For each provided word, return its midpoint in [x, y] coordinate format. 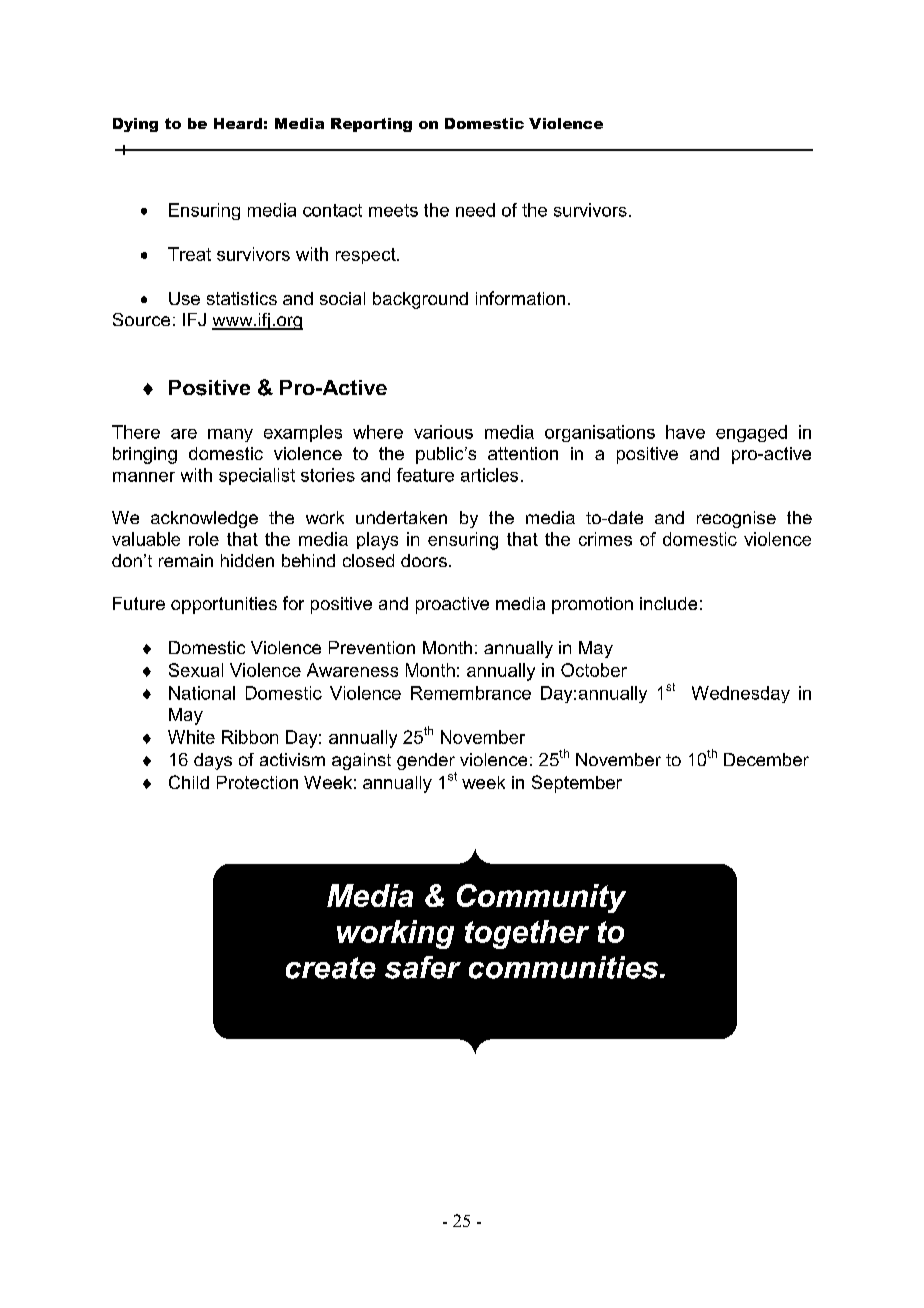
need [475, 210]
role [204, 539]
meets [393, 210]
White [191, 737]
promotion [592, 605]
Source [141, 319]
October [594, 670]
